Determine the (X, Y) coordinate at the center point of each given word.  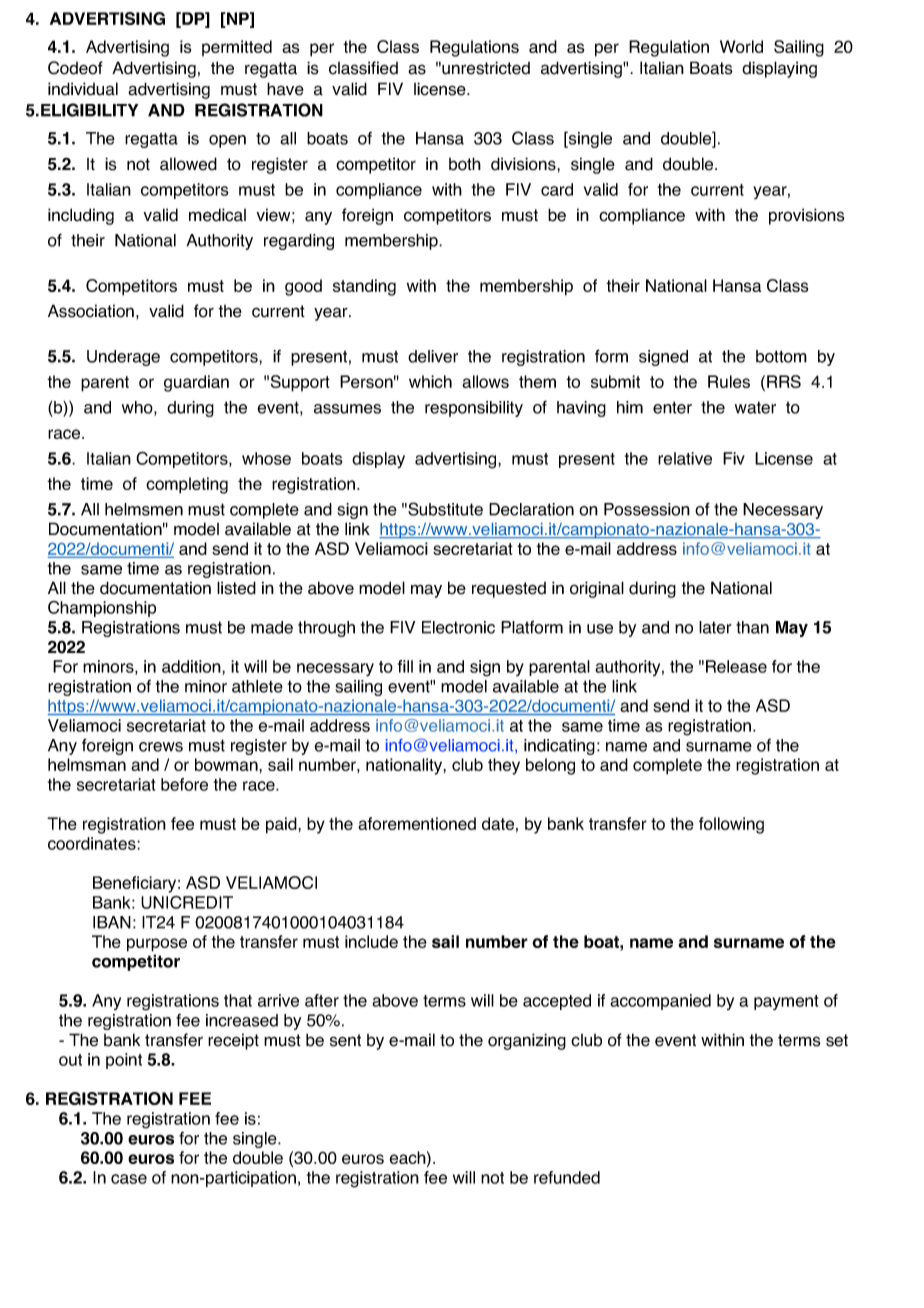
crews (161, 747)
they (504, 766)
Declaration (531, 509)
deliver (433, 356)
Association (91, 311)
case (129, 1179)
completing (187, 485)
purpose (157, 945)
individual (83, 89)
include (371, 941)
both (465, 164)
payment (786, 1002)
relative (685, 458)
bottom (781, 356)
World (741, 46)
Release (736, 666)
